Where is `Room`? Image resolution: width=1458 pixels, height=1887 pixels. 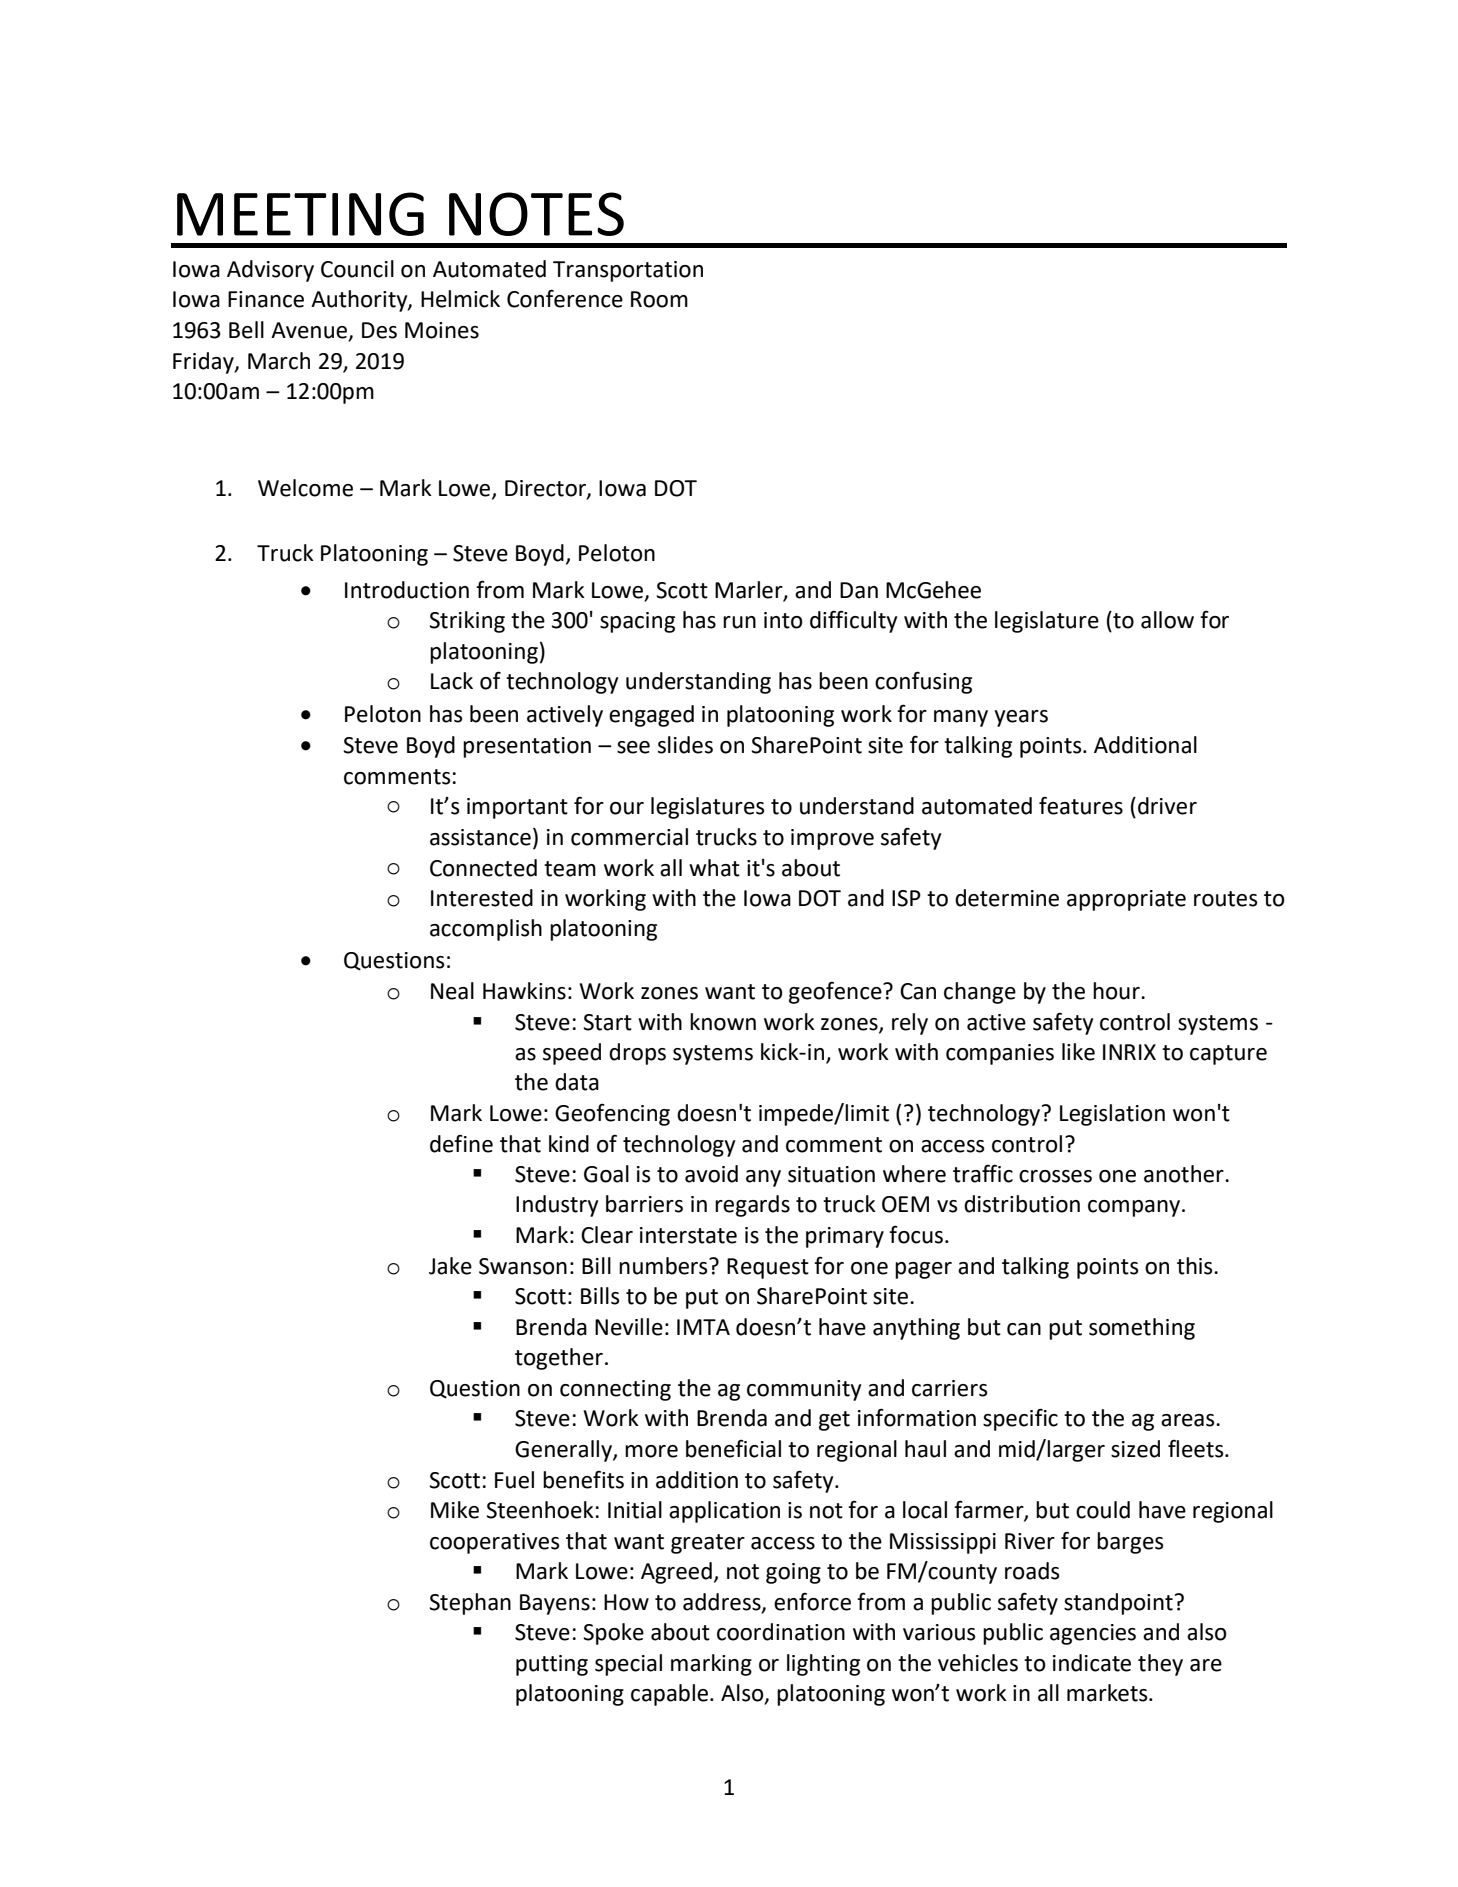
Room is located at coordinates (659, 299).
